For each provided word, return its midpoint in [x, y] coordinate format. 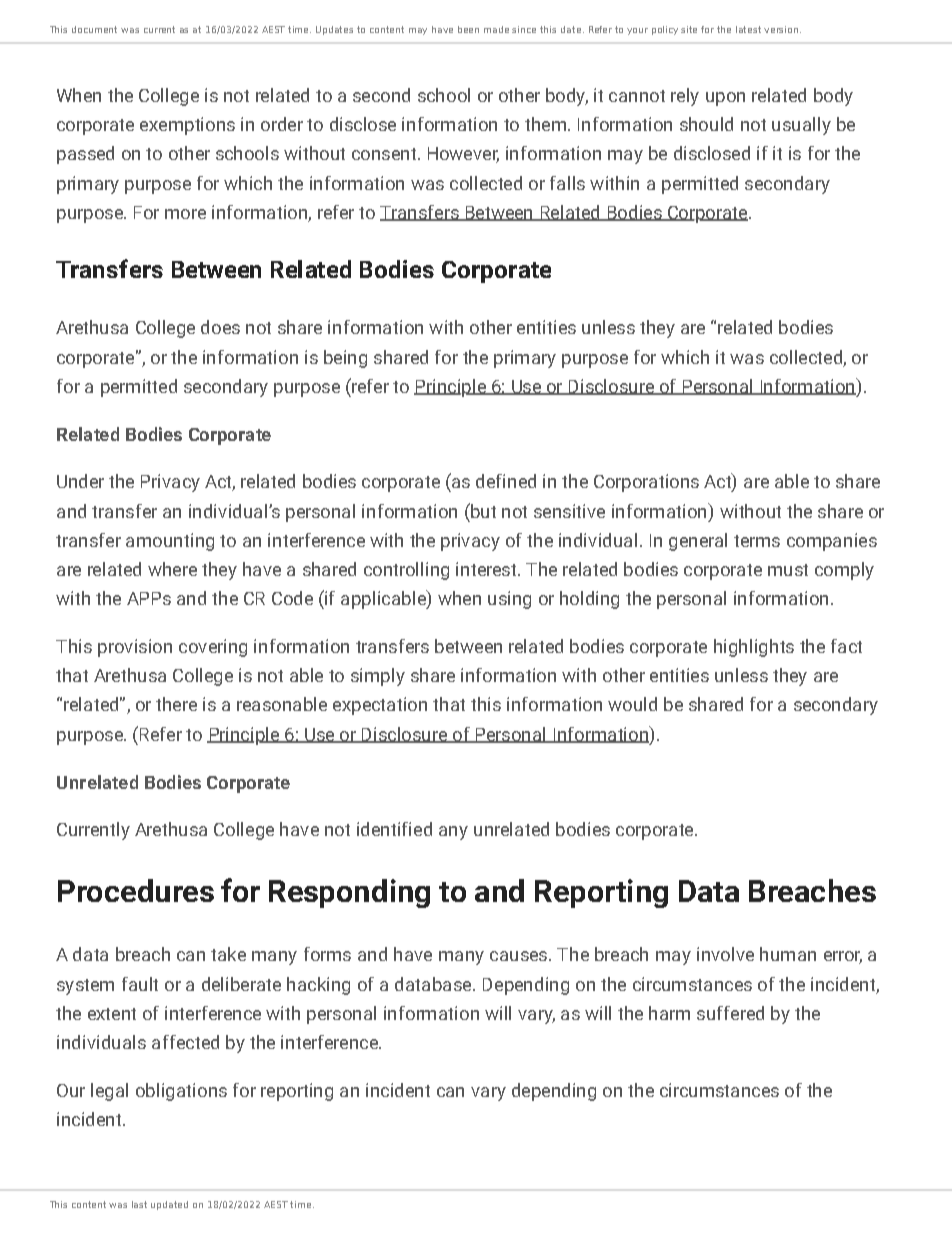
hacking [318, 986]
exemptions [187, 126]
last [139, 1204]
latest [748, 29]
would [632, 704]
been [468, 29]
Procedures [136, 890]
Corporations [646, 483]
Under [80, 481]
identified [394, 829]
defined [506, 481]
